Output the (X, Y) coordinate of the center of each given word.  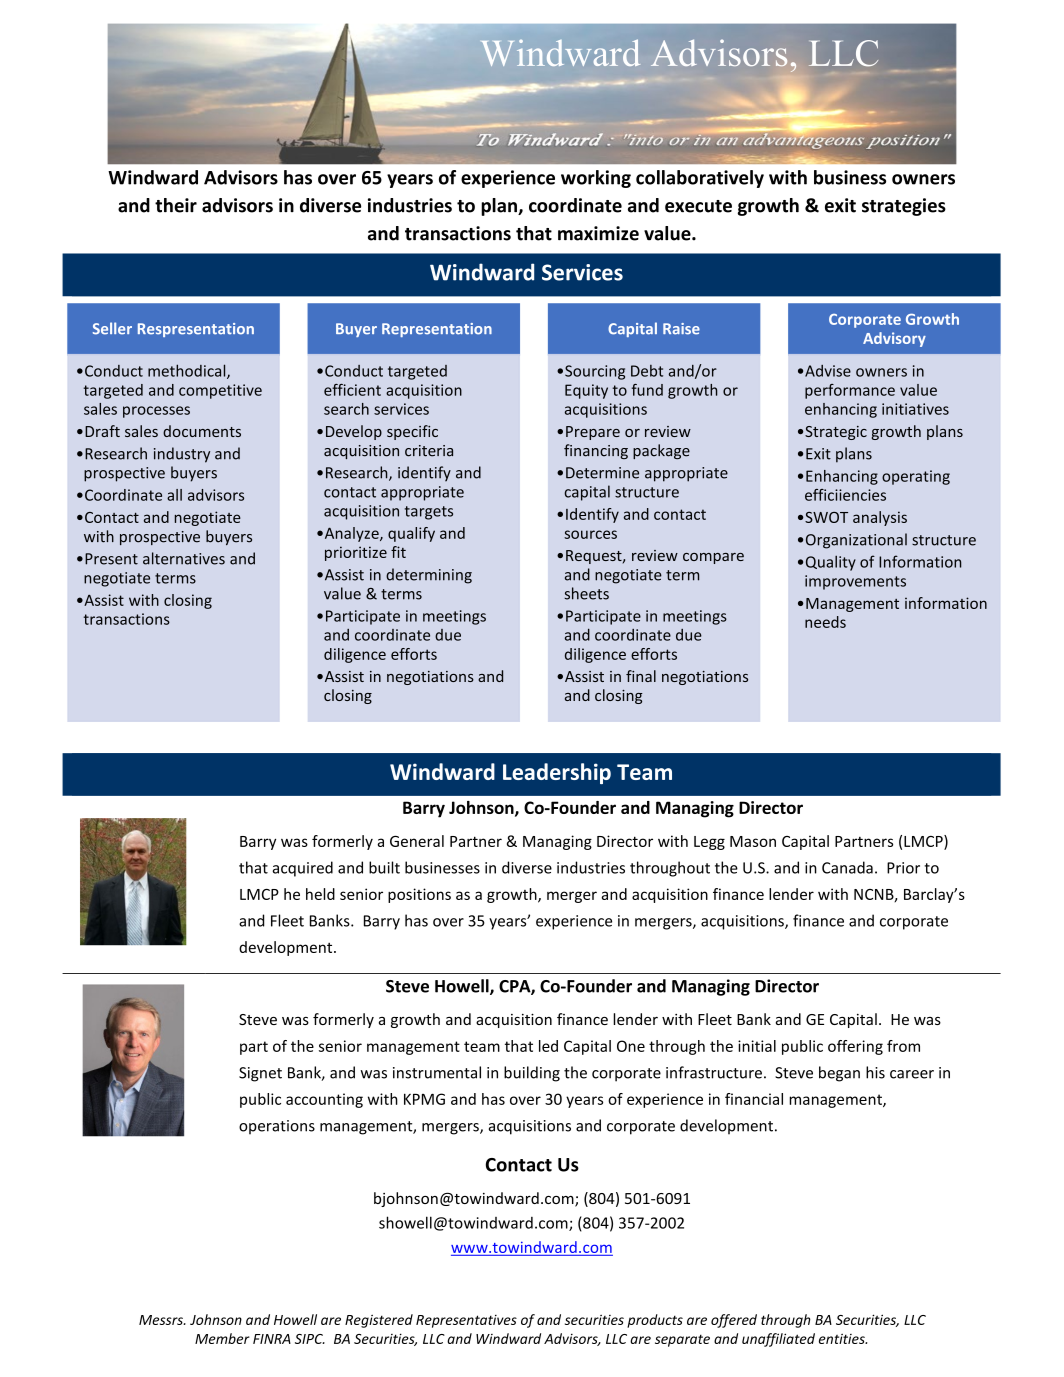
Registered (379, 1321)
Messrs (162, 1320)
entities (843, 1339)
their (176, 205)
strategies (904, 207)
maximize (598, 233)
